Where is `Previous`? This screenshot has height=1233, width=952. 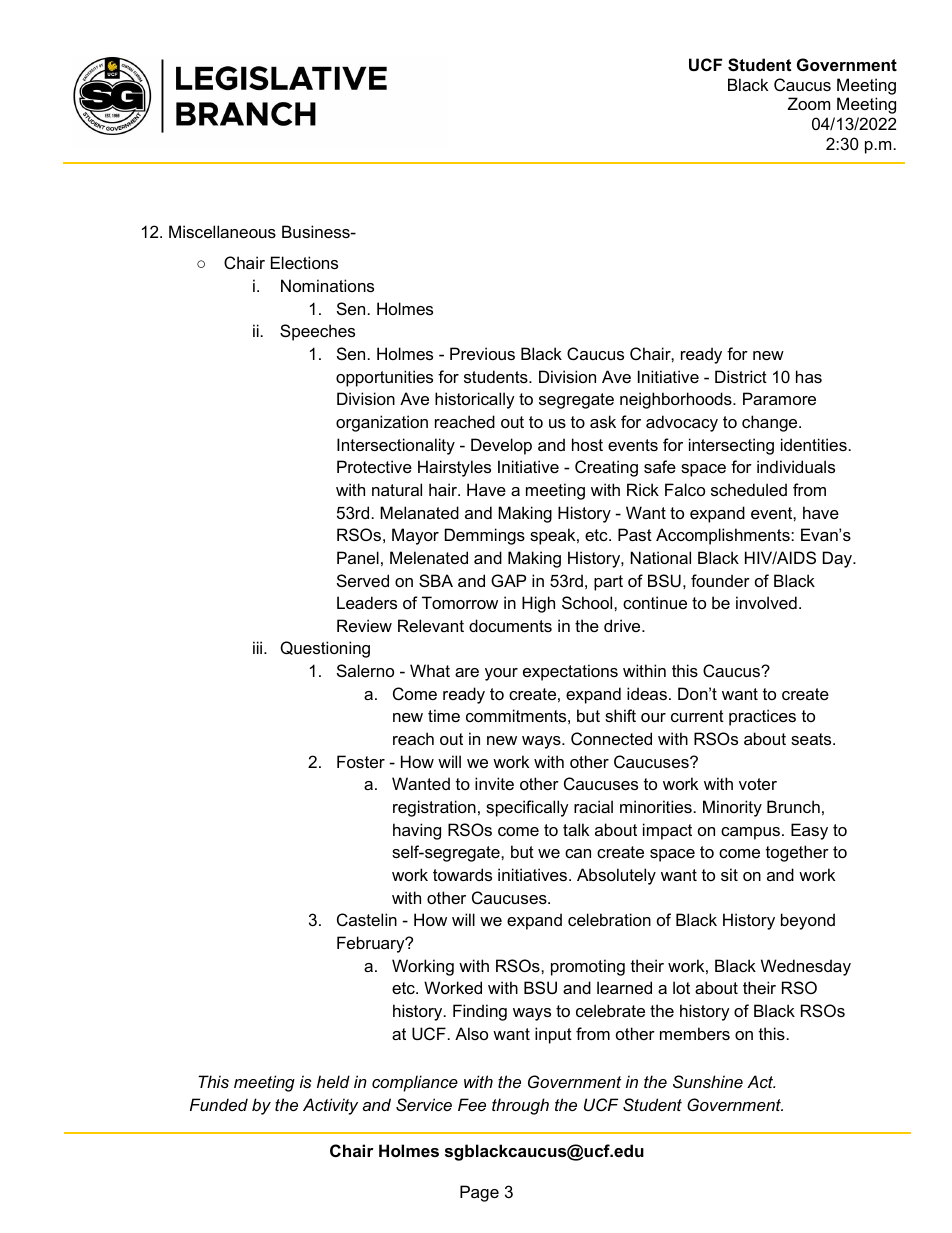 Previous is located at coordinates (482, 353).
